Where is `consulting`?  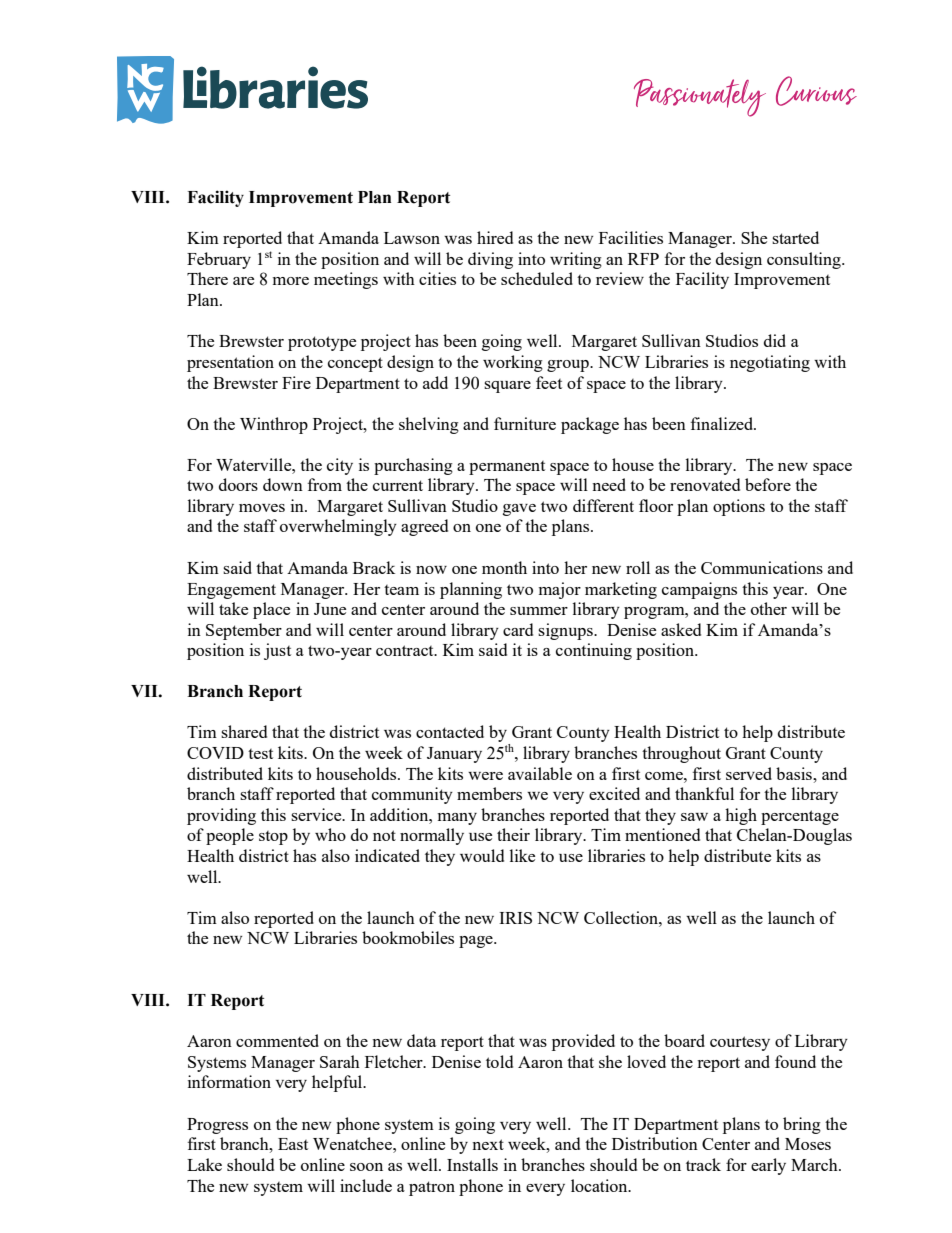 consulting is located at coordinates (805, 260).
